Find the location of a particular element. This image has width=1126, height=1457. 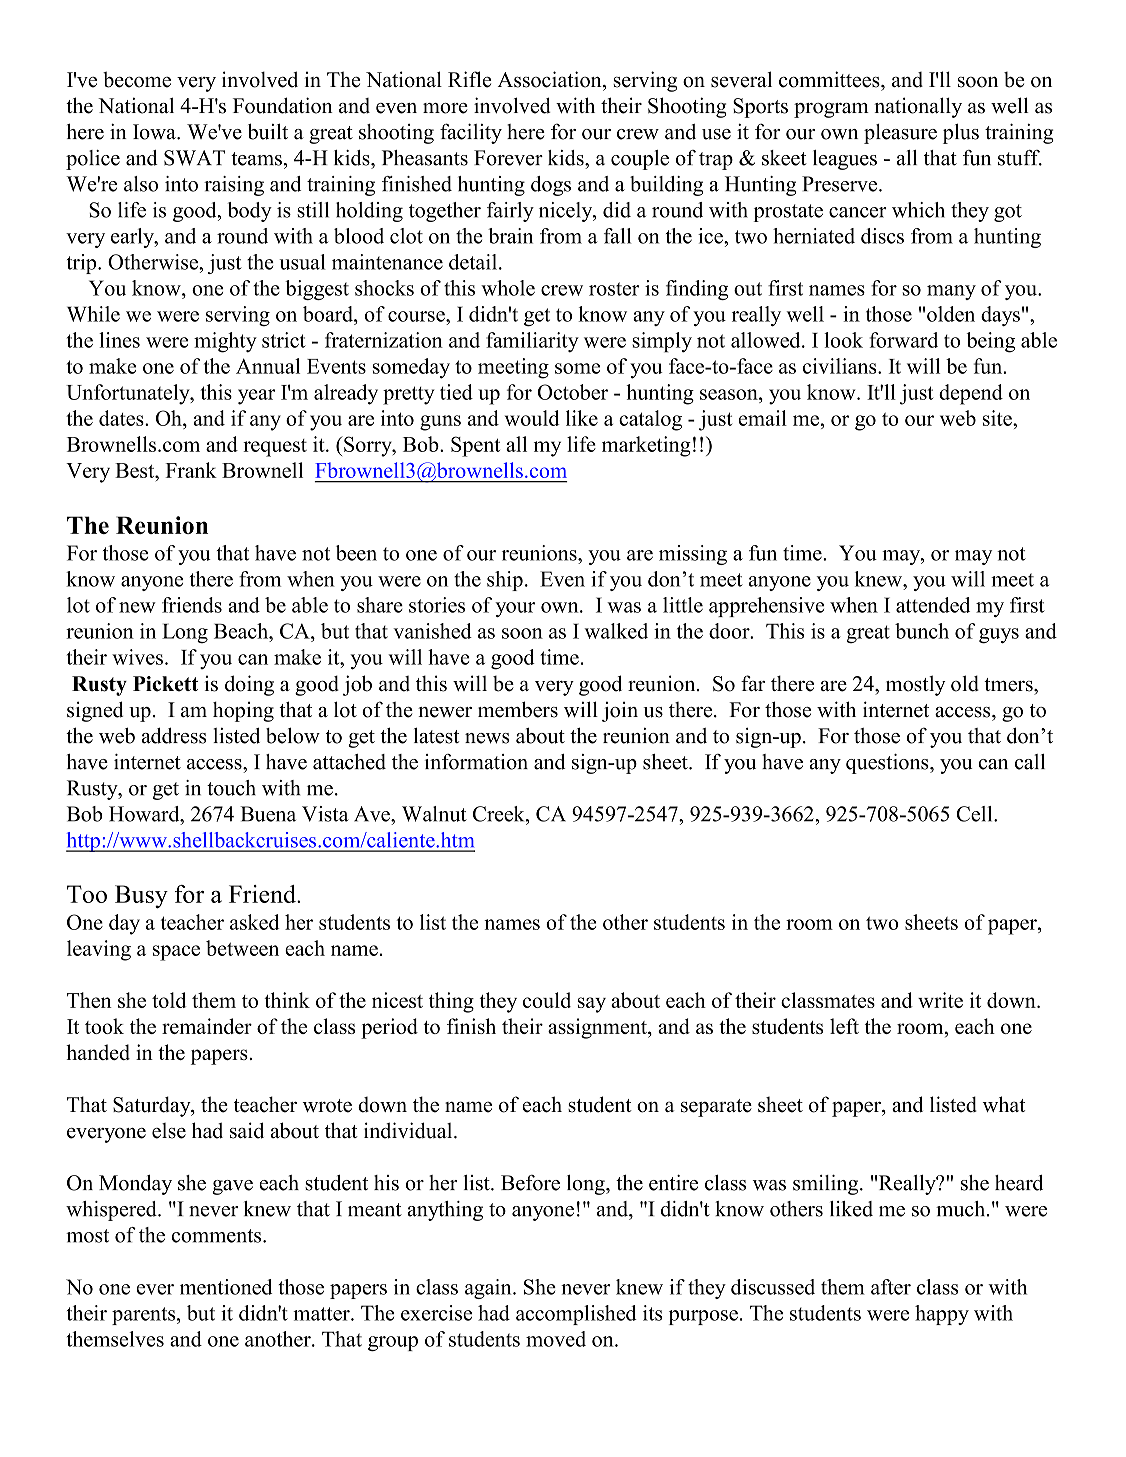

Iowa is located at coordinates (155, 132).
